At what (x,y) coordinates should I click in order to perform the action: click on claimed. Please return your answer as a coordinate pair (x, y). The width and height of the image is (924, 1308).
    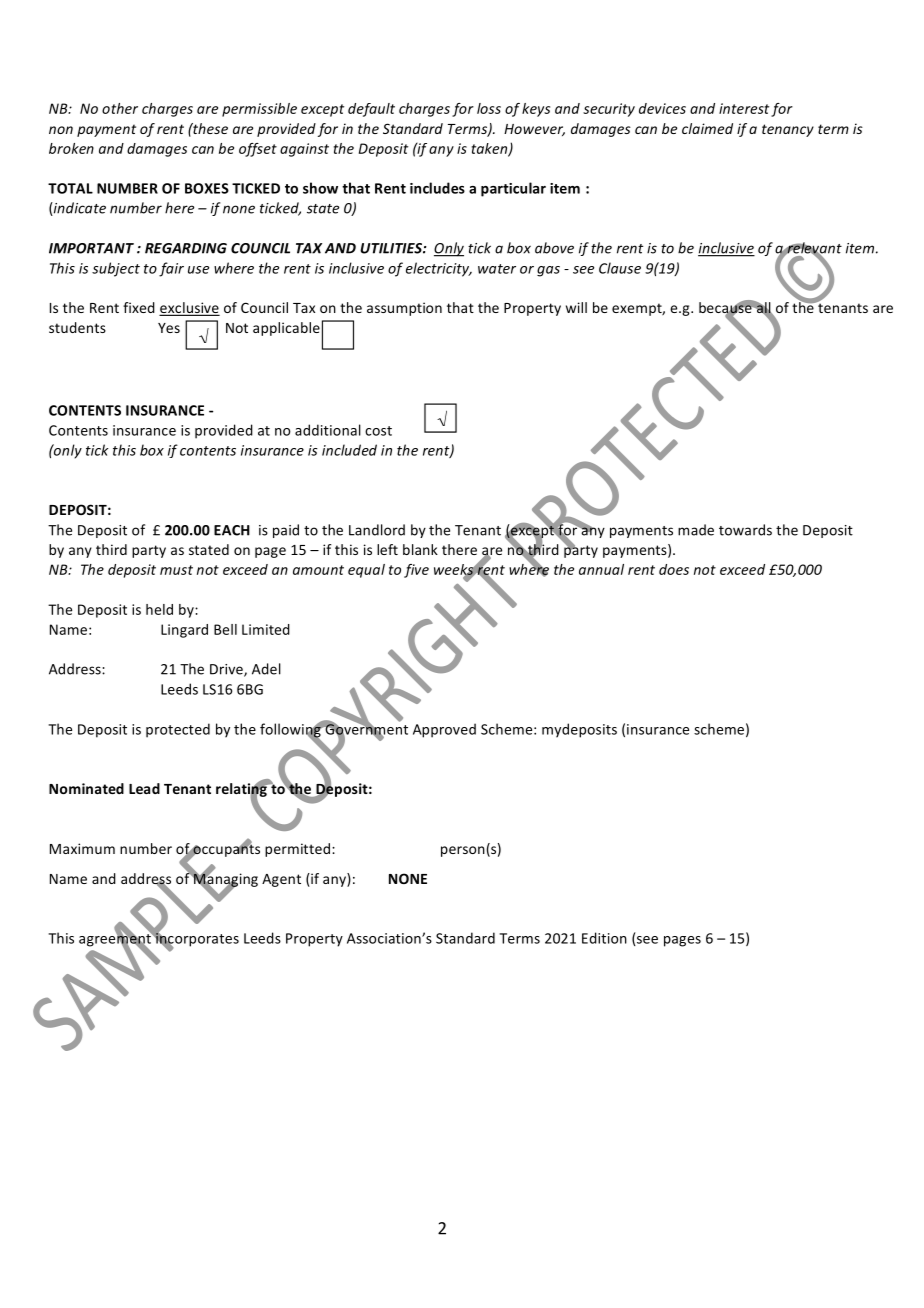
    Looking at the image, I should click on (707, 128).
